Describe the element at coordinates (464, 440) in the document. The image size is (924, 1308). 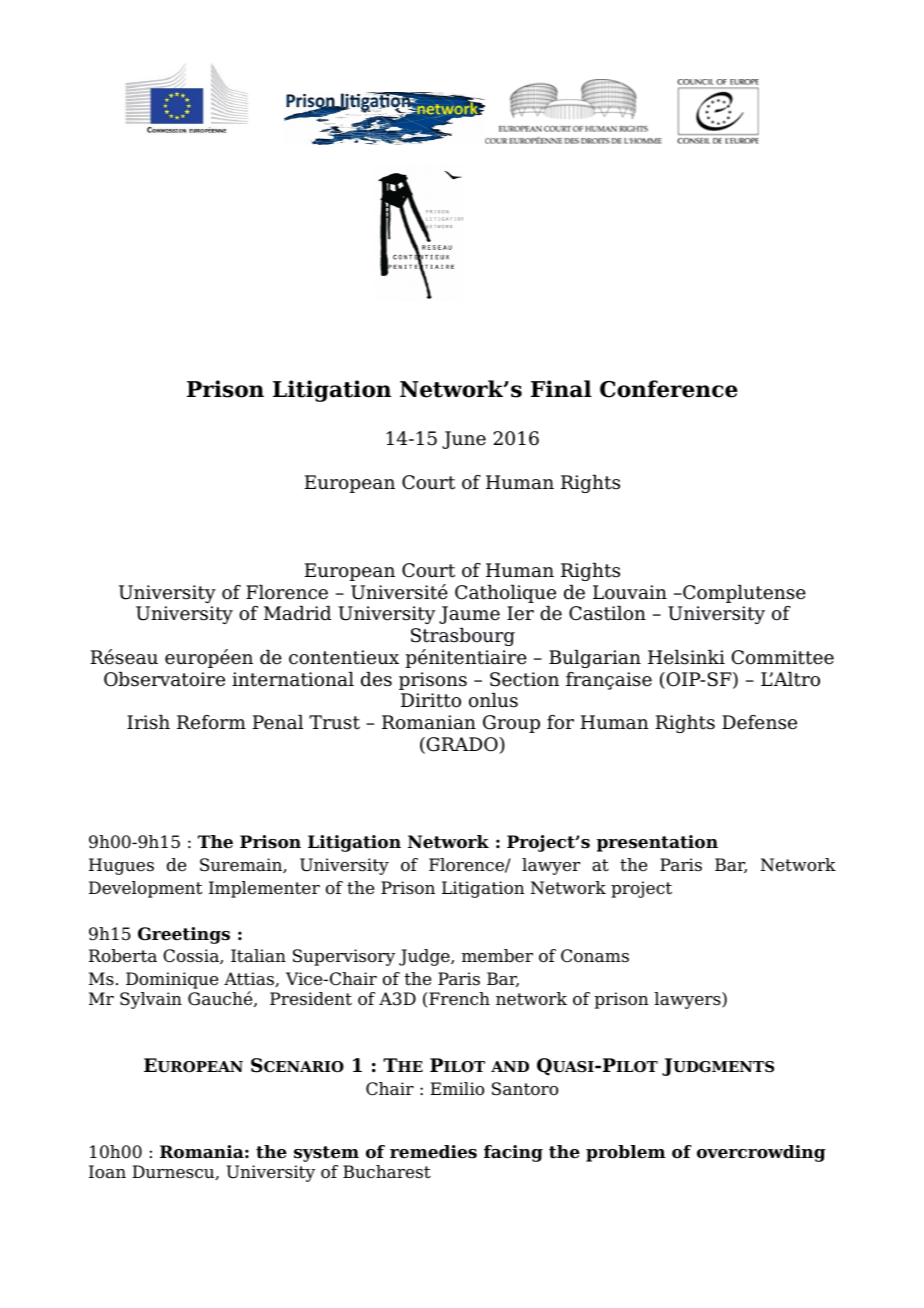
I see `June` at that location.
